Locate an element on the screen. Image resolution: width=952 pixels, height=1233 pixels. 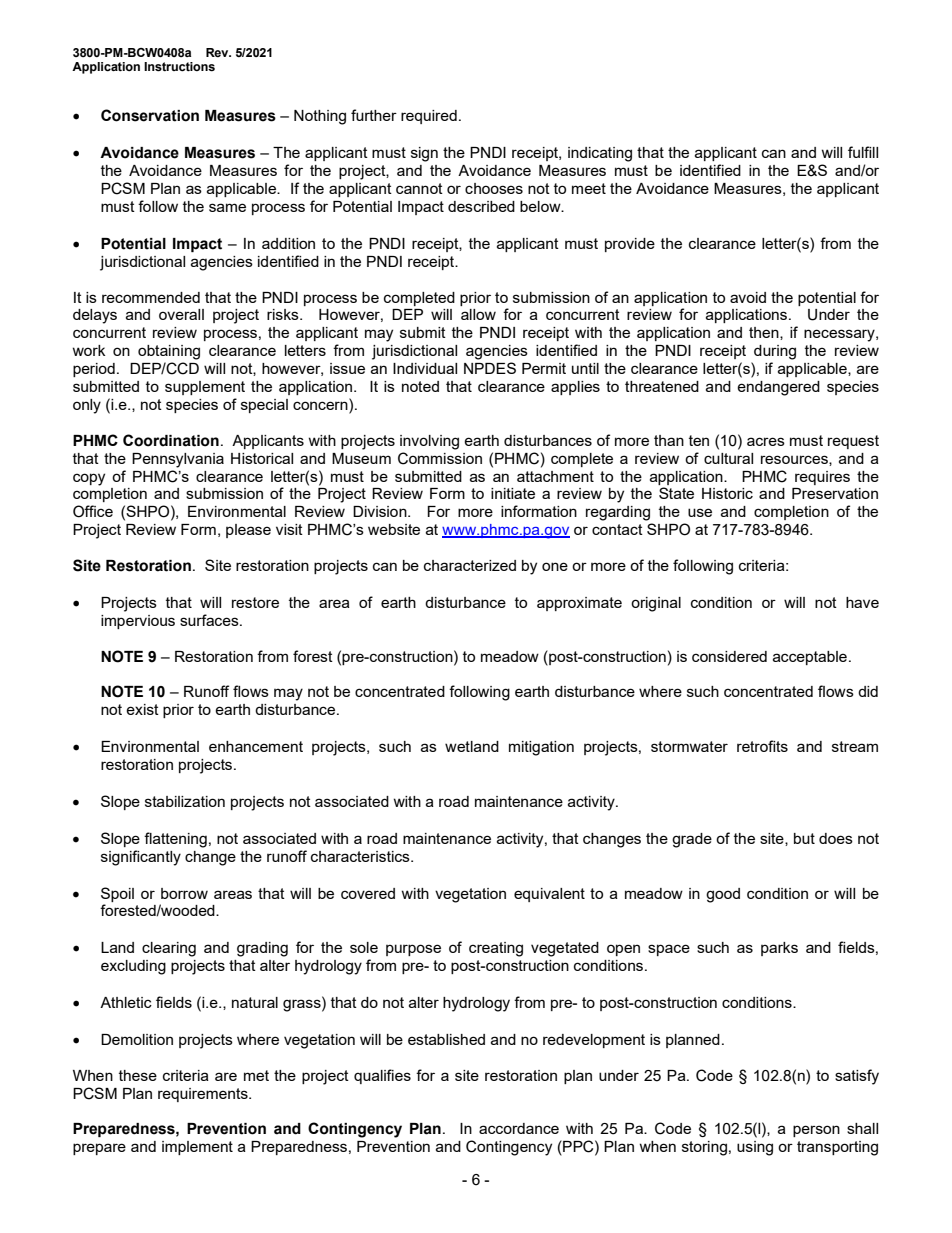
fulfill is located at coordinates (863, 152).
